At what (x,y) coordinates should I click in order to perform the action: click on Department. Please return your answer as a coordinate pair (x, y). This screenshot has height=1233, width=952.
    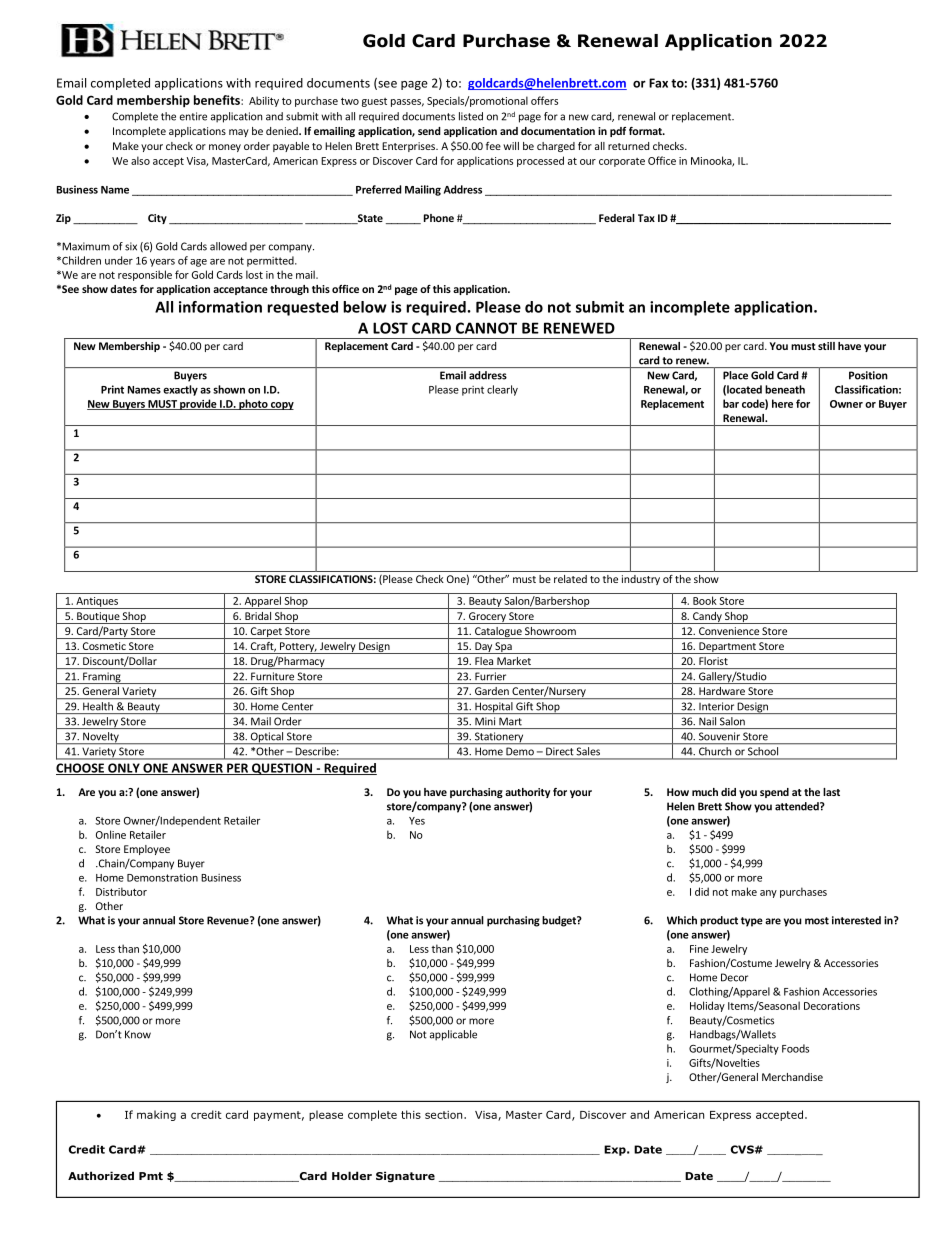
    Looking at the image, I should click on (727, 648).
